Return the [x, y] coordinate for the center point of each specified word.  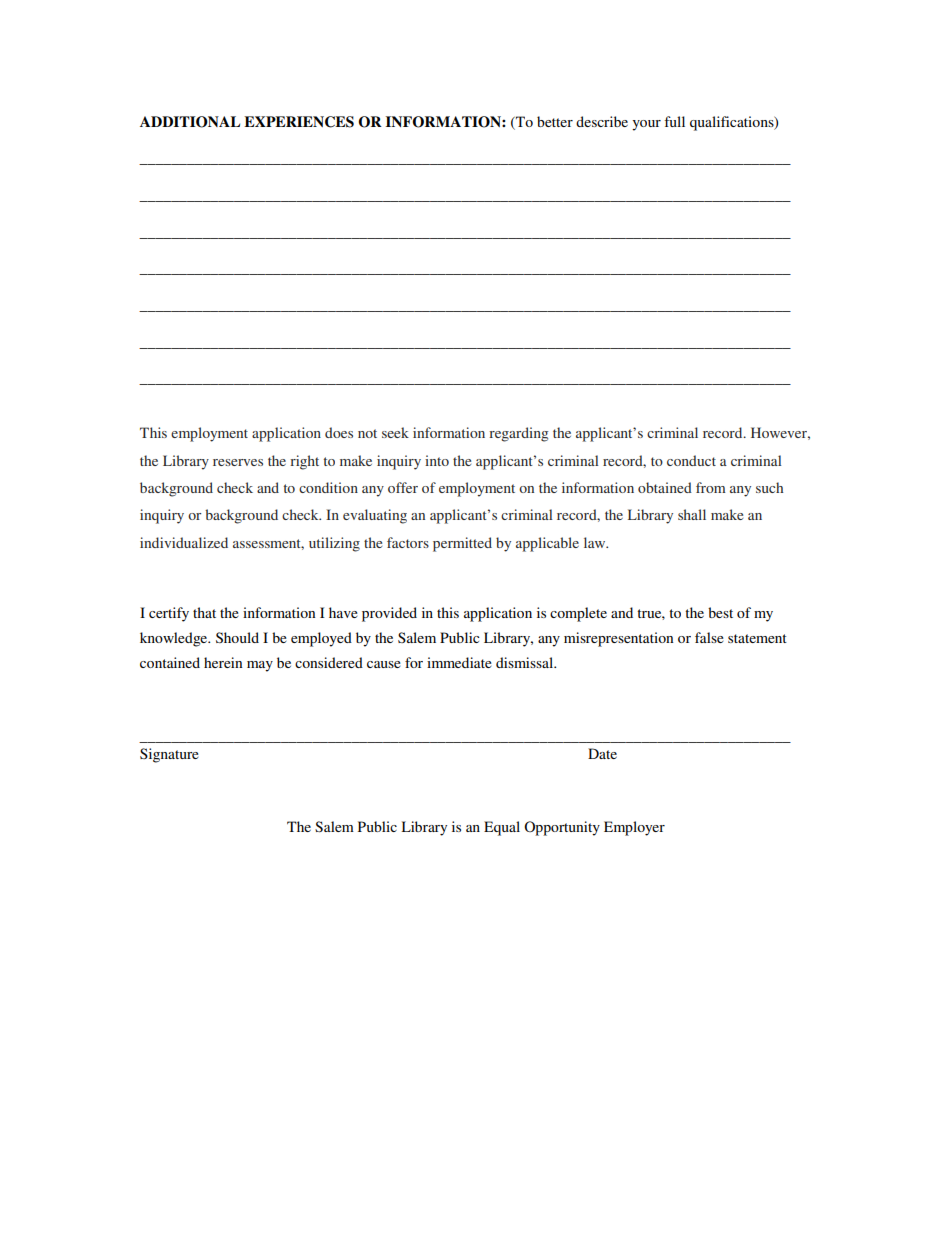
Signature [169, 755]
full [674, 121]
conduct [691, 460]
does [339, 432]
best [720, 612]
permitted [462, 544]
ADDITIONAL [190, 122]
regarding [518, 434]
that [204, 612]
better [555, 121]
